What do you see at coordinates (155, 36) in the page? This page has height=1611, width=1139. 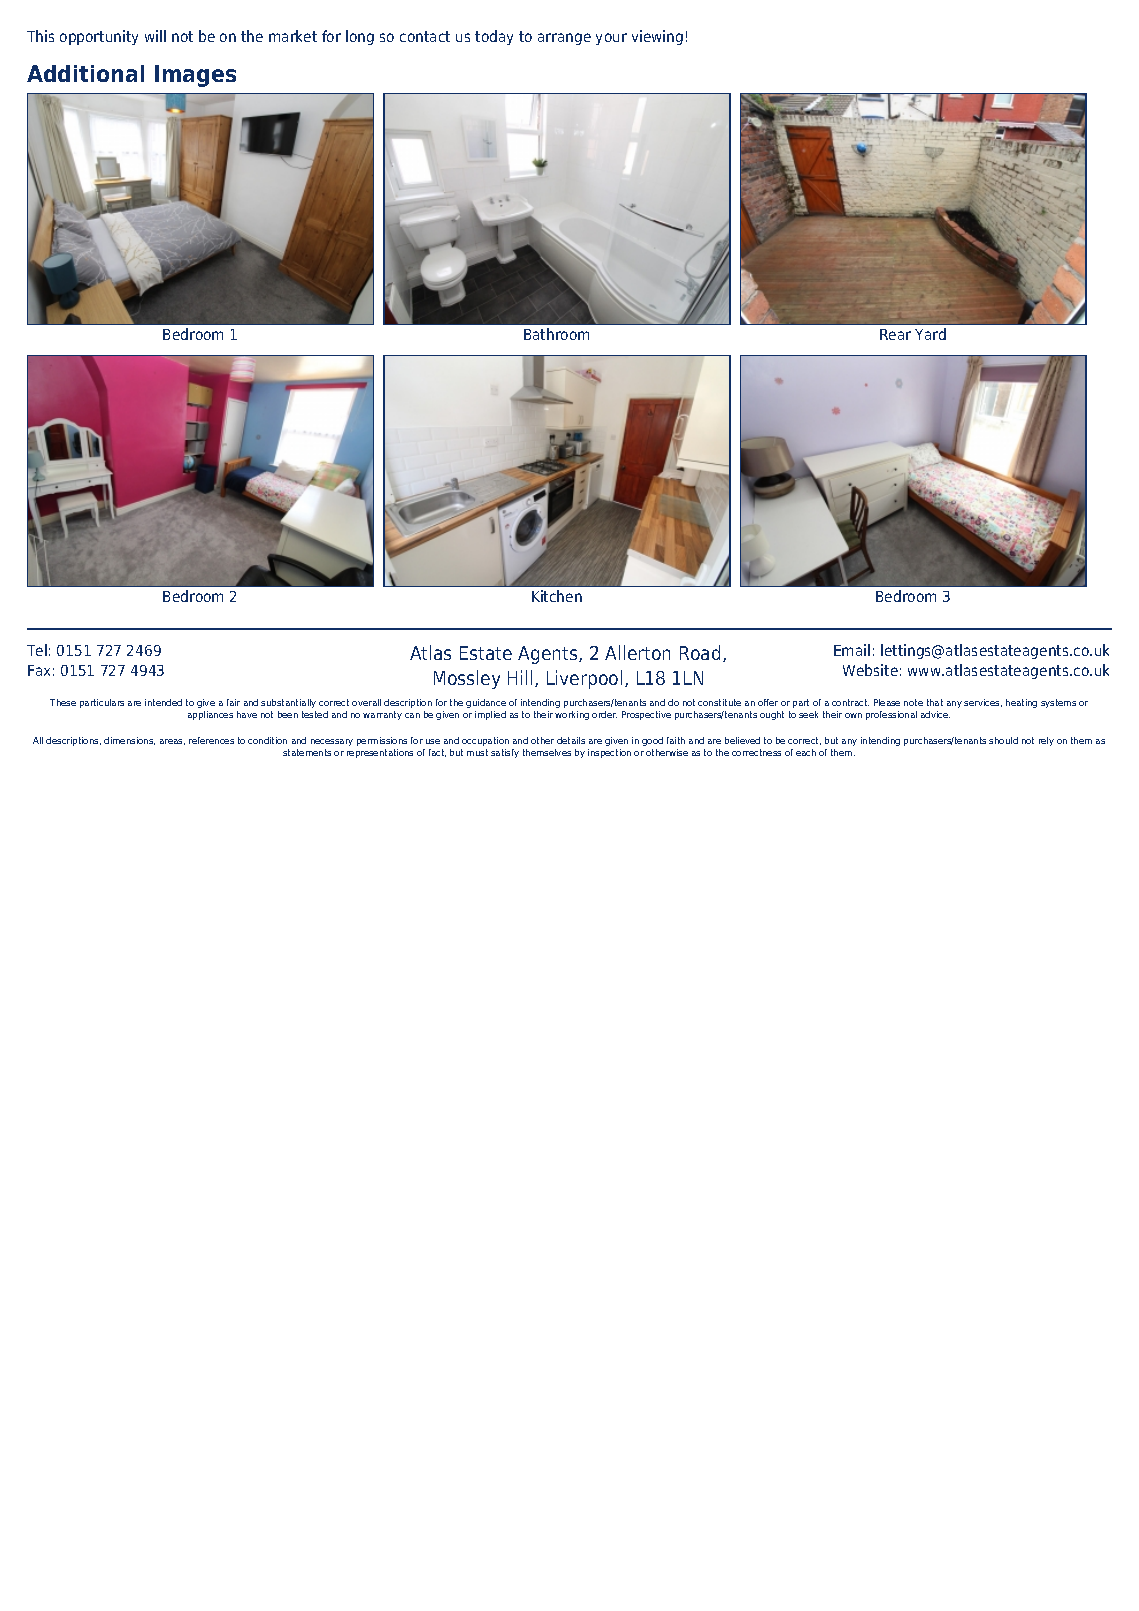 I see `will` at bounding box center [155, 36].
